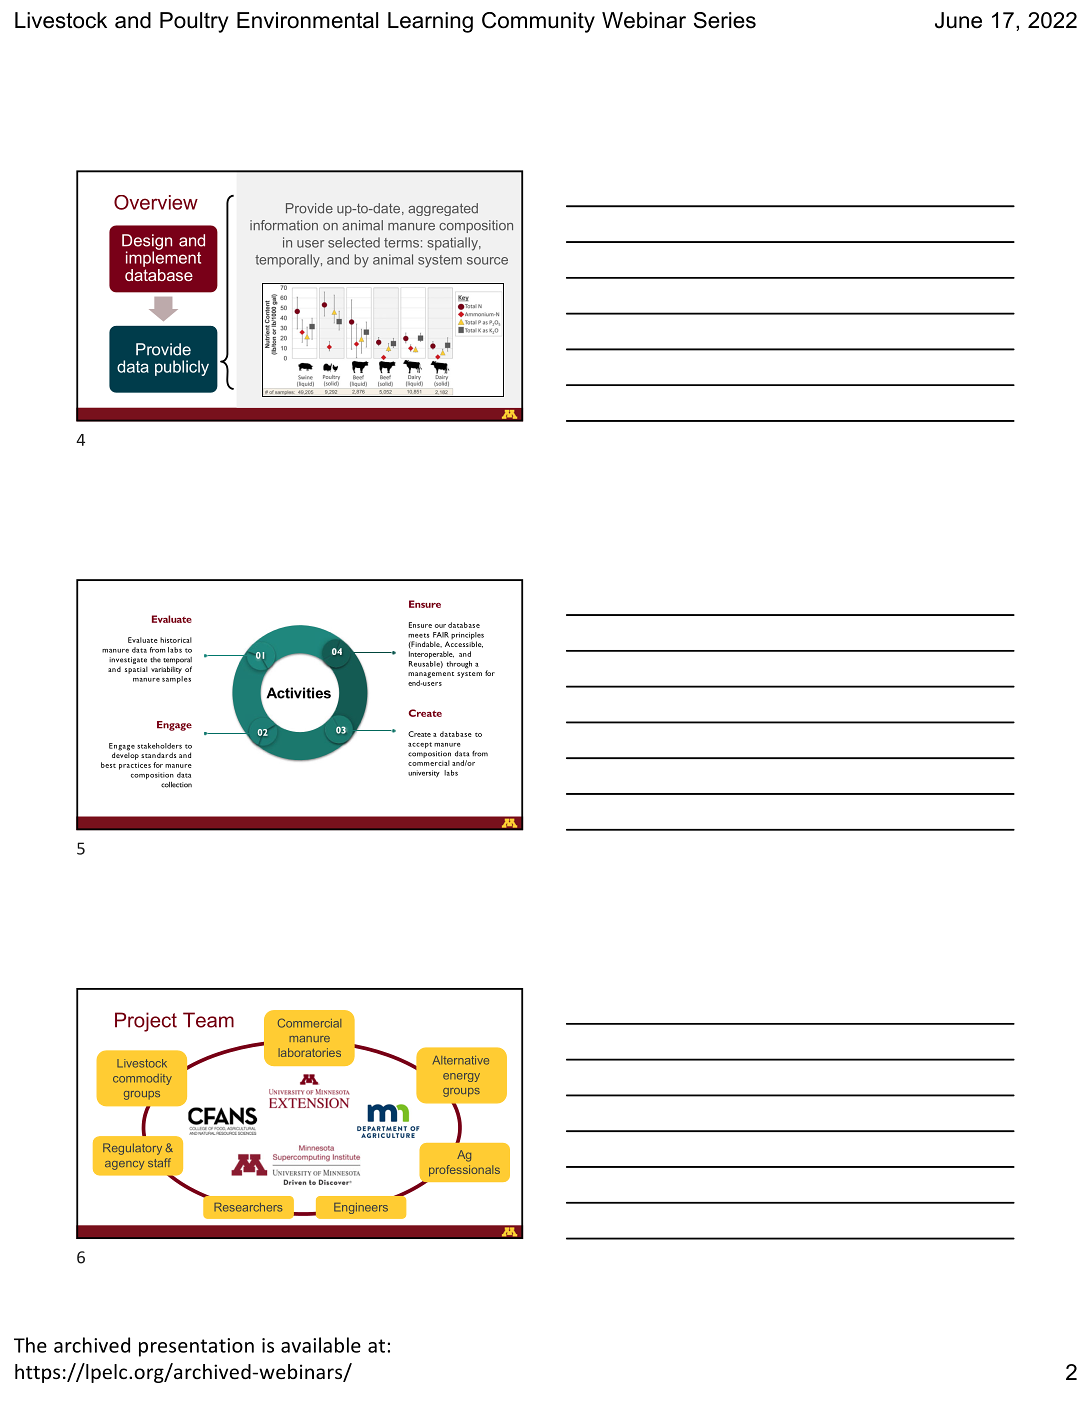 The height and width of the screenshot is (1410, 1090). What do you see at coordinates (176, 785) in the screenshot?
I see `collection` at bounding box center [176, 785].
